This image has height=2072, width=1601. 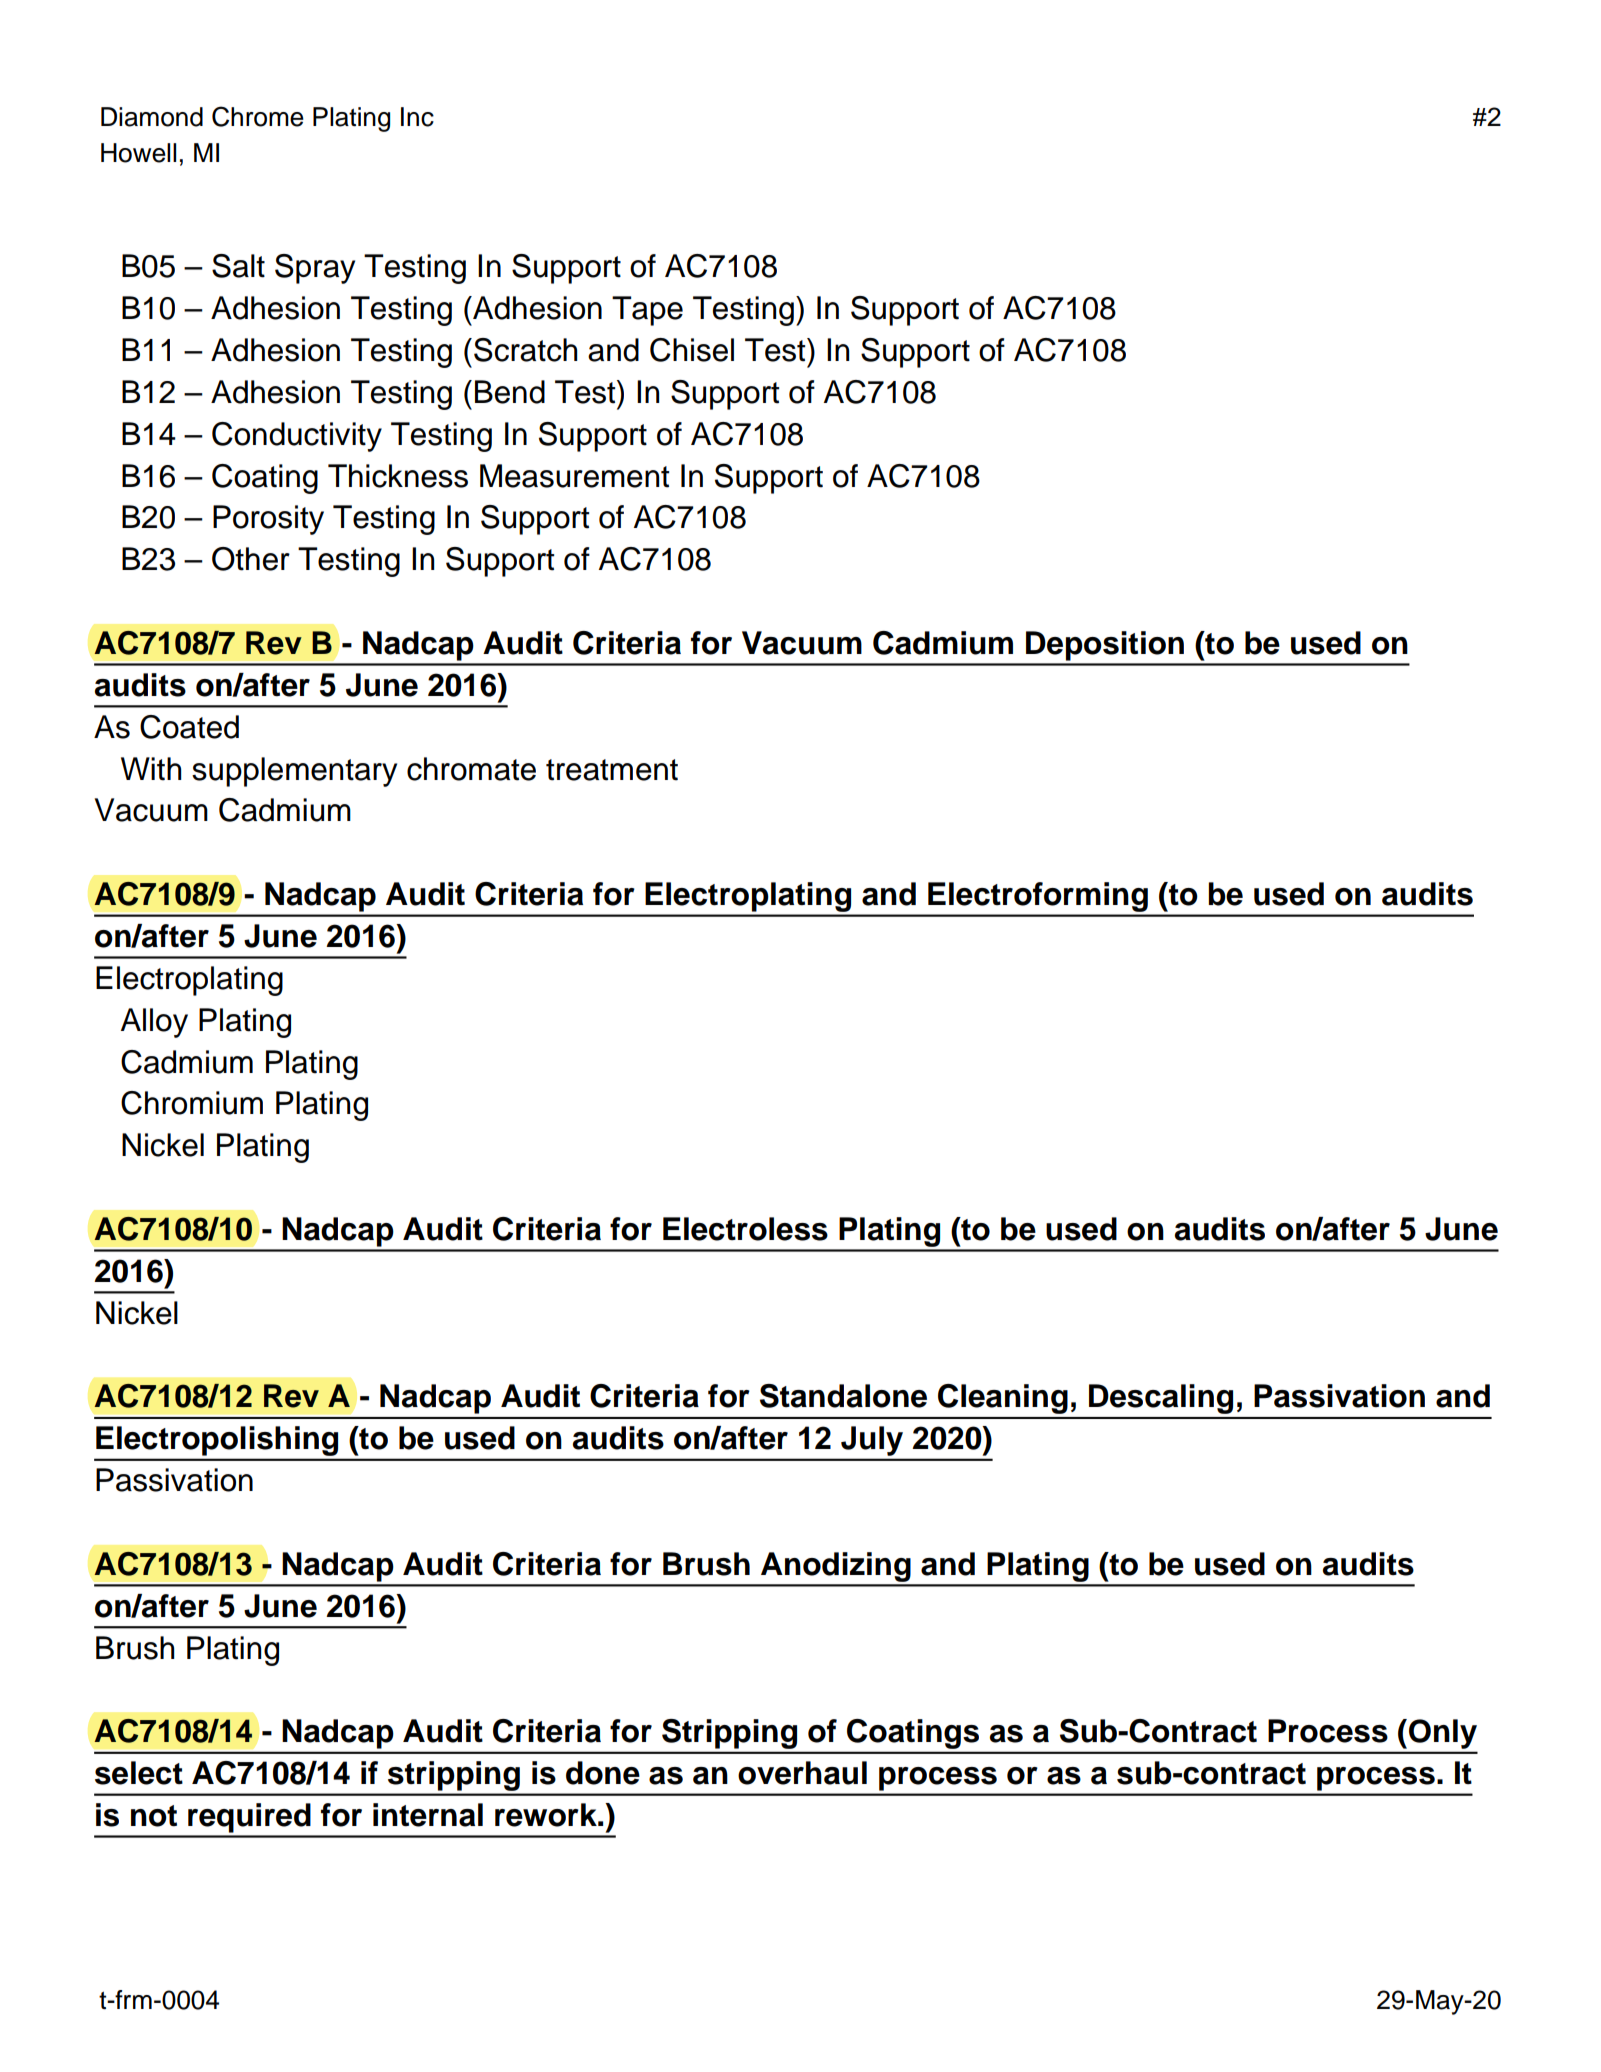 I want to click on Chrome, so click(x=258, y=116).
